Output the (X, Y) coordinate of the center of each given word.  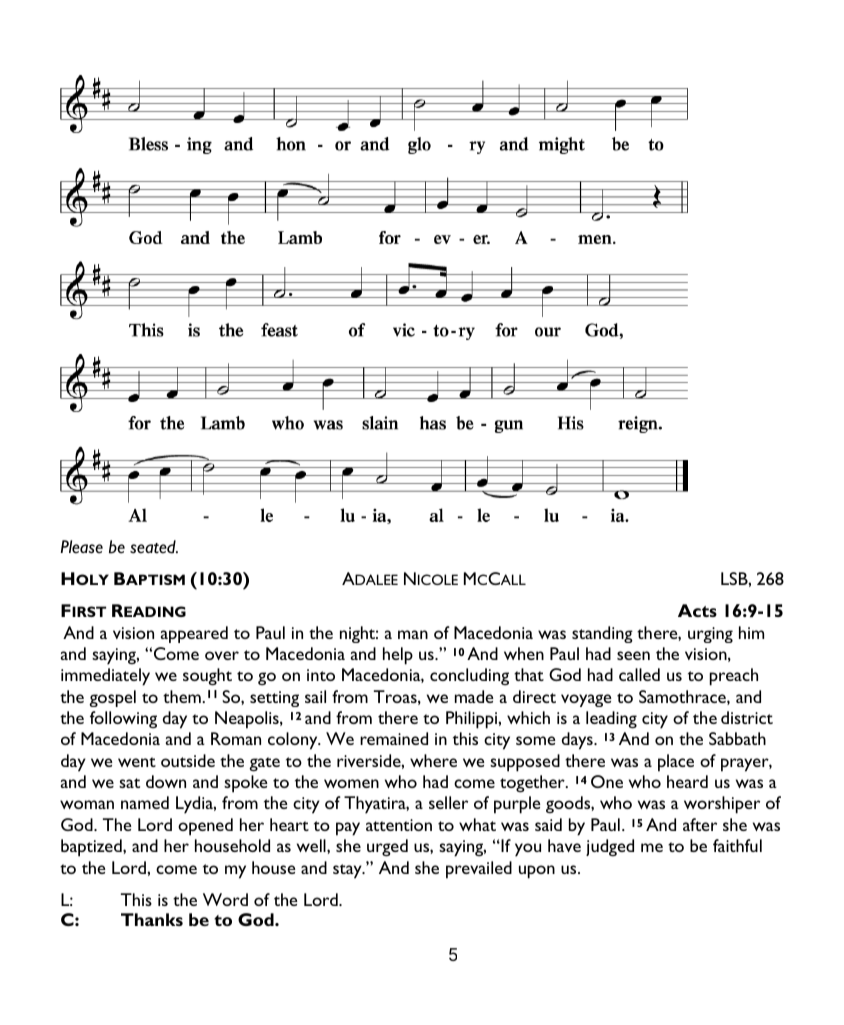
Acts (697, 610)
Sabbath (737, 738)
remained (394, 738)
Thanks (152, 919)
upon (537, 872)
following (123, 720)
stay (348, 871)
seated (154, 547)
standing (602, 634)
